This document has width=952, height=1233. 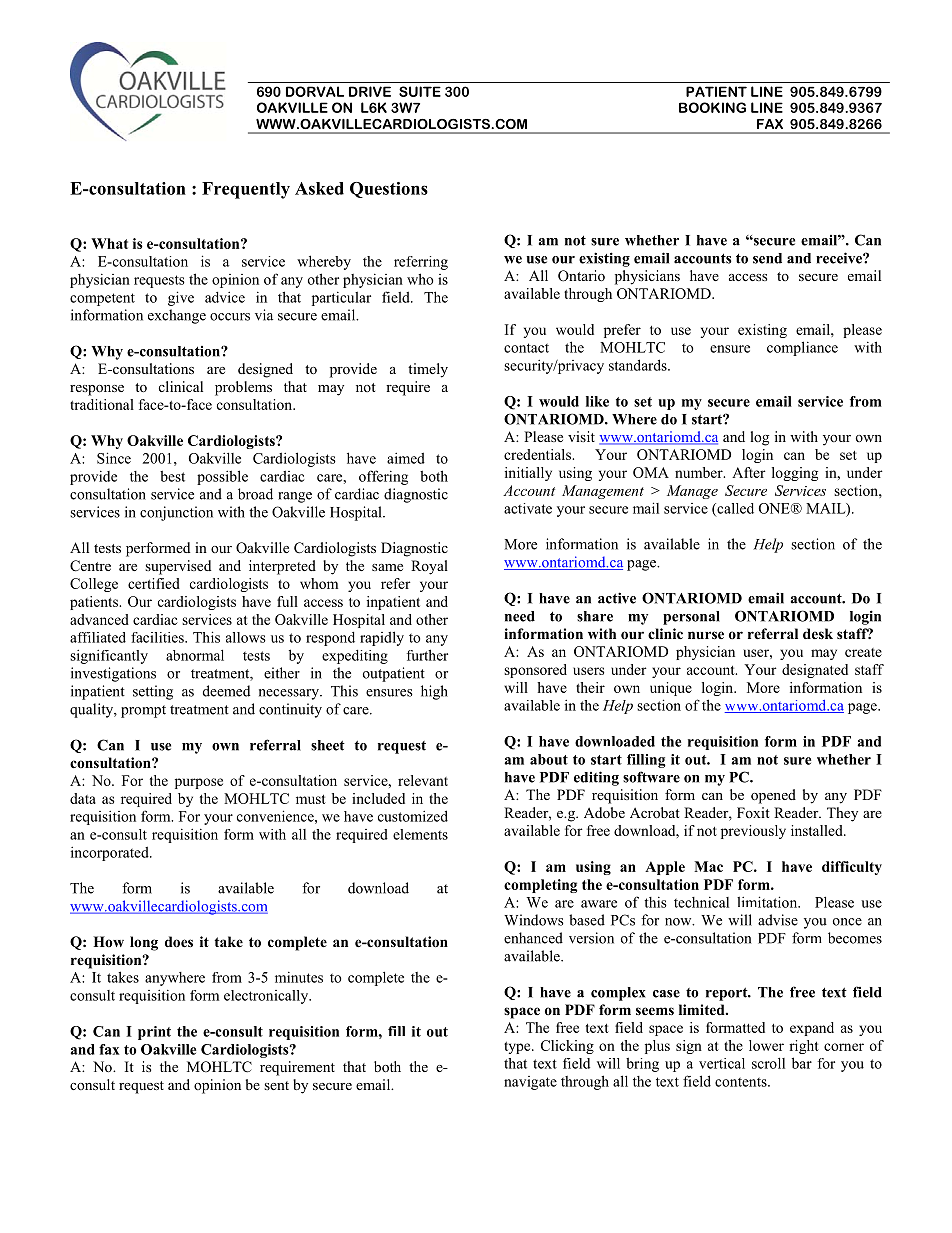 I want to click on print, so click(x=154, y=1033).
